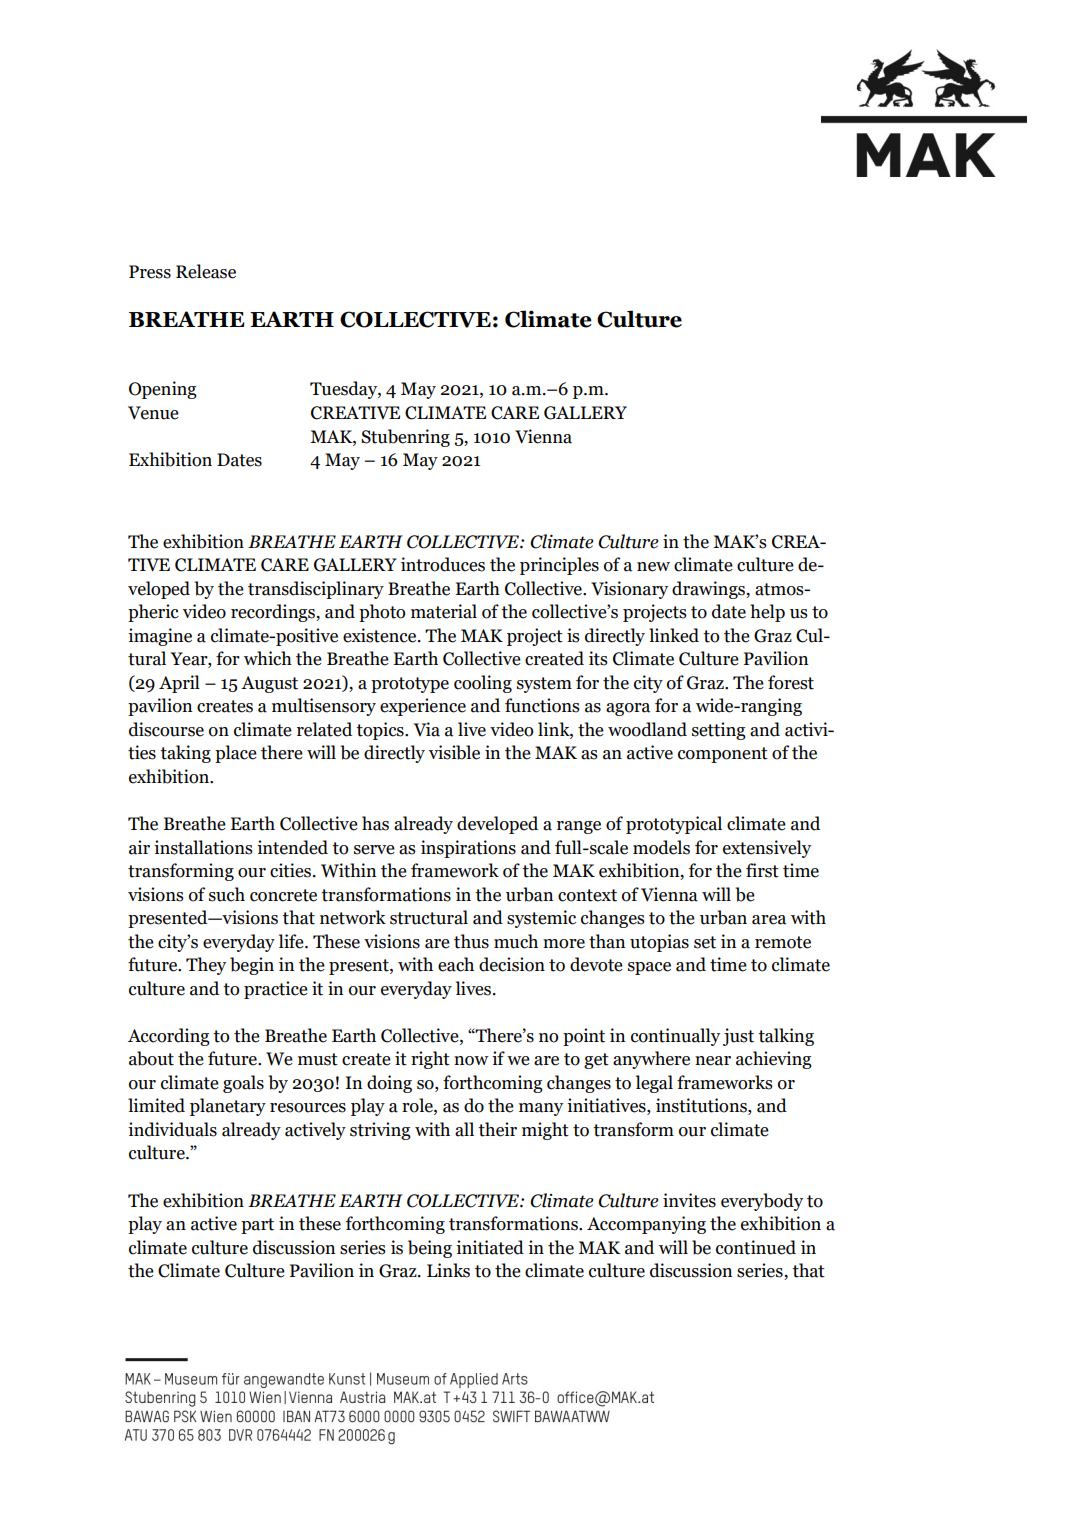  Describe the element at coordinates (150, 272) in the screenshot. I see `Press` at that location.
